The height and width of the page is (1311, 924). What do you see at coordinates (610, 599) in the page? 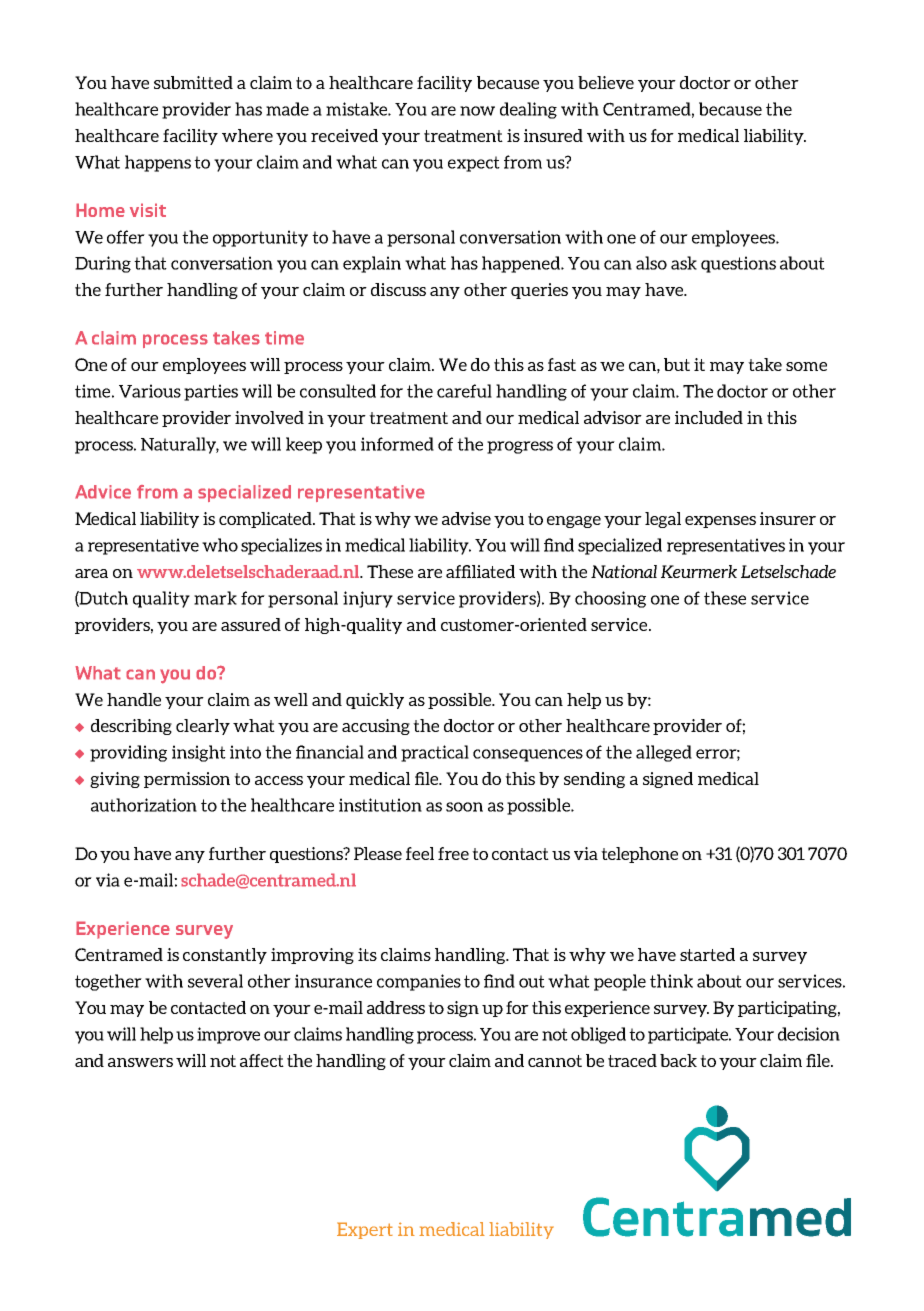
I see `choosing` at bounding box center [610, 599].
